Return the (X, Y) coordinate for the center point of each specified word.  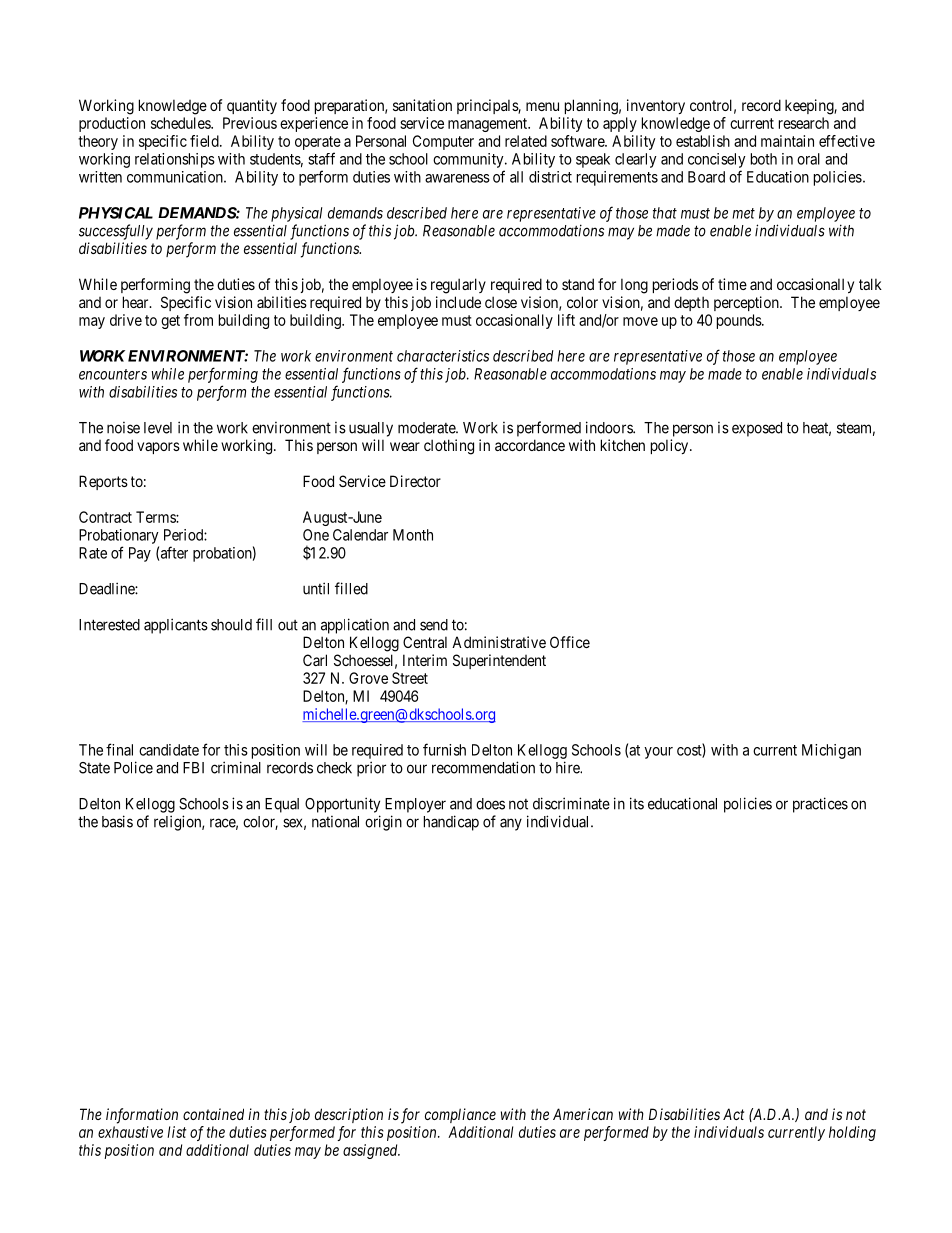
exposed (757, 429)
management (489, 125)
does (490, 804)
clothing (449, 447)
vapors (158, 448)
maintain (787, 141)
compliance (460, 1115)
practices (820, 805)
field (205, 141)
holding (852, 1133)
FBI (193, 768)
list (176, 1132)
